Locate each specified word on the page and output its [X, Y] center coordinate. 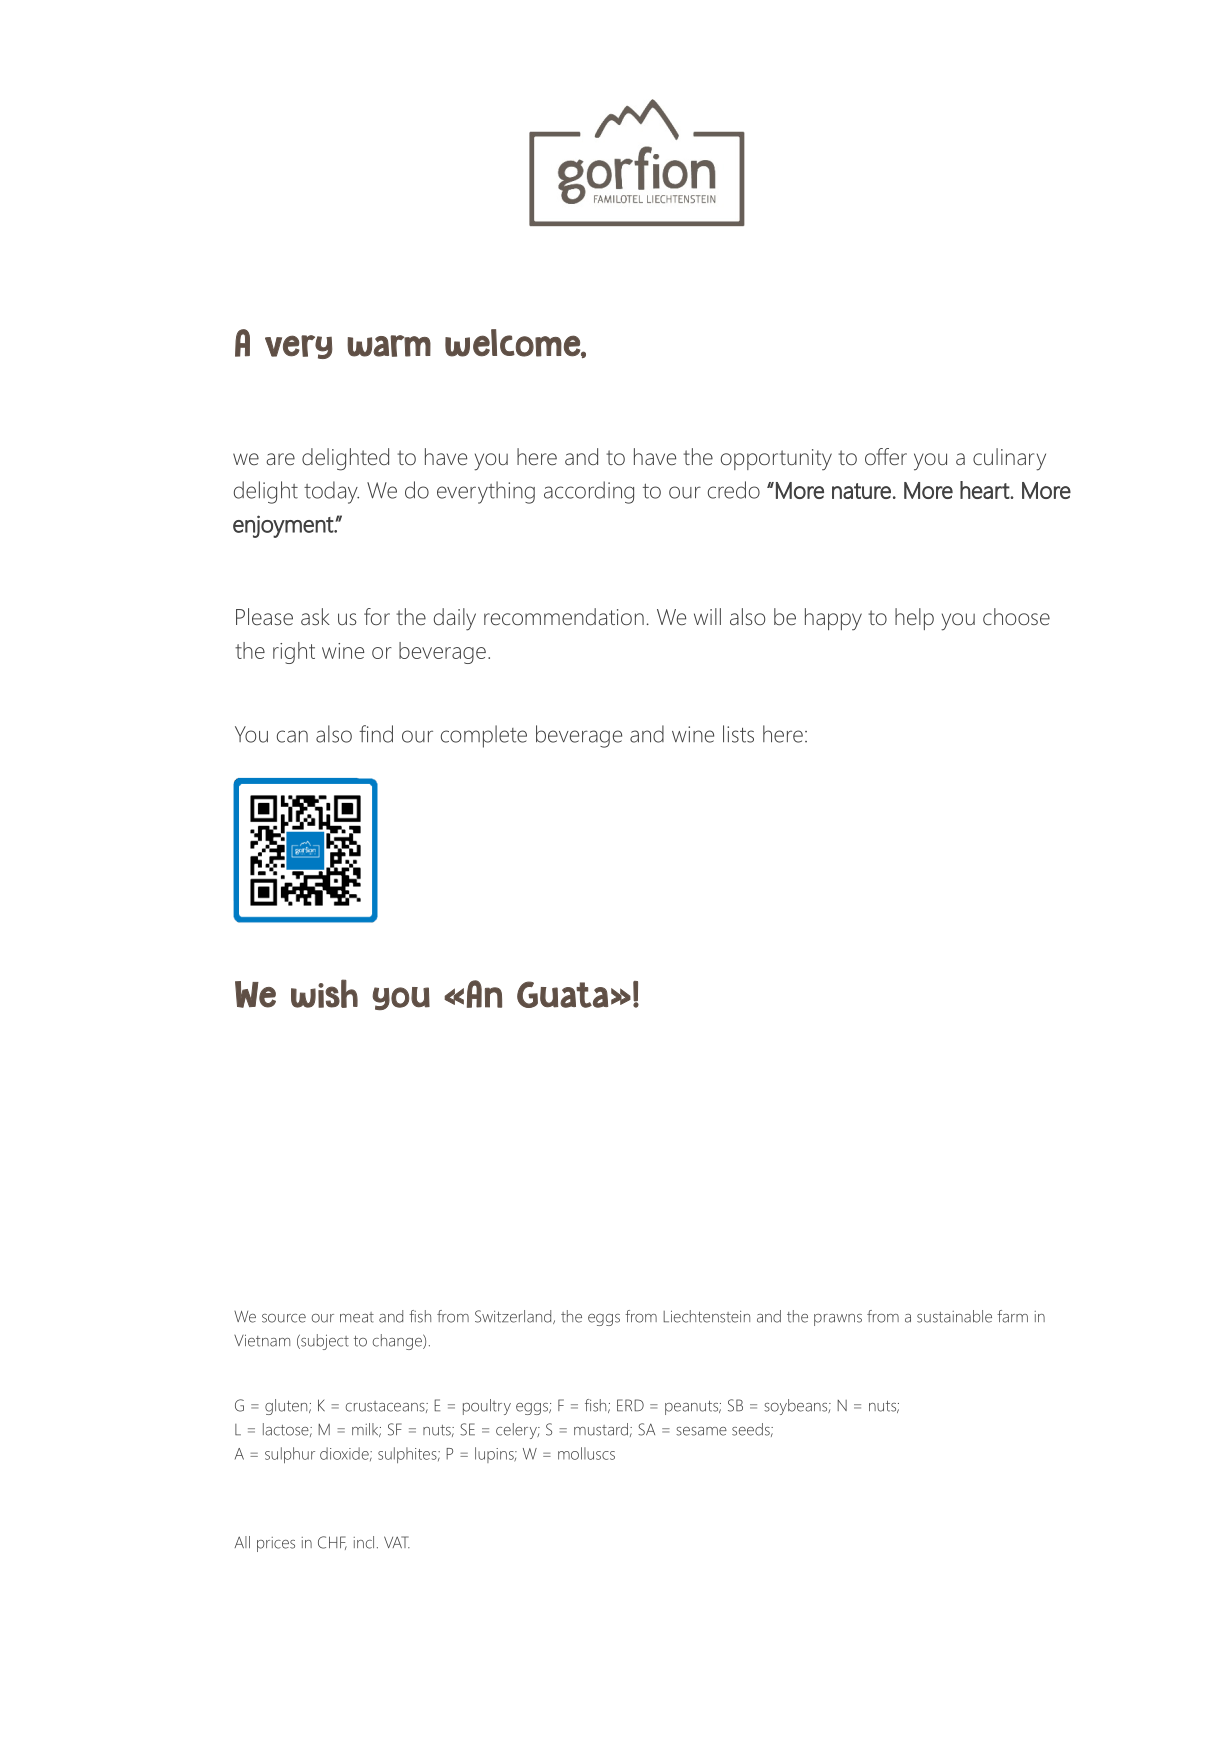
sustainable [954, 1316]
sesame [701, 1431]
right [294, 653]
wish [324, 993]
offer [886, 457]
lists [738, 734]
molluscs [586, 1453]
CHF [332, 1543]
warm [389, 346]
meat [357, 1317]
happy [833, 619]
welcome [513, 343]
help [914, 619]
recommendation [564, 617]
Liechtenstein [706, 1316]
